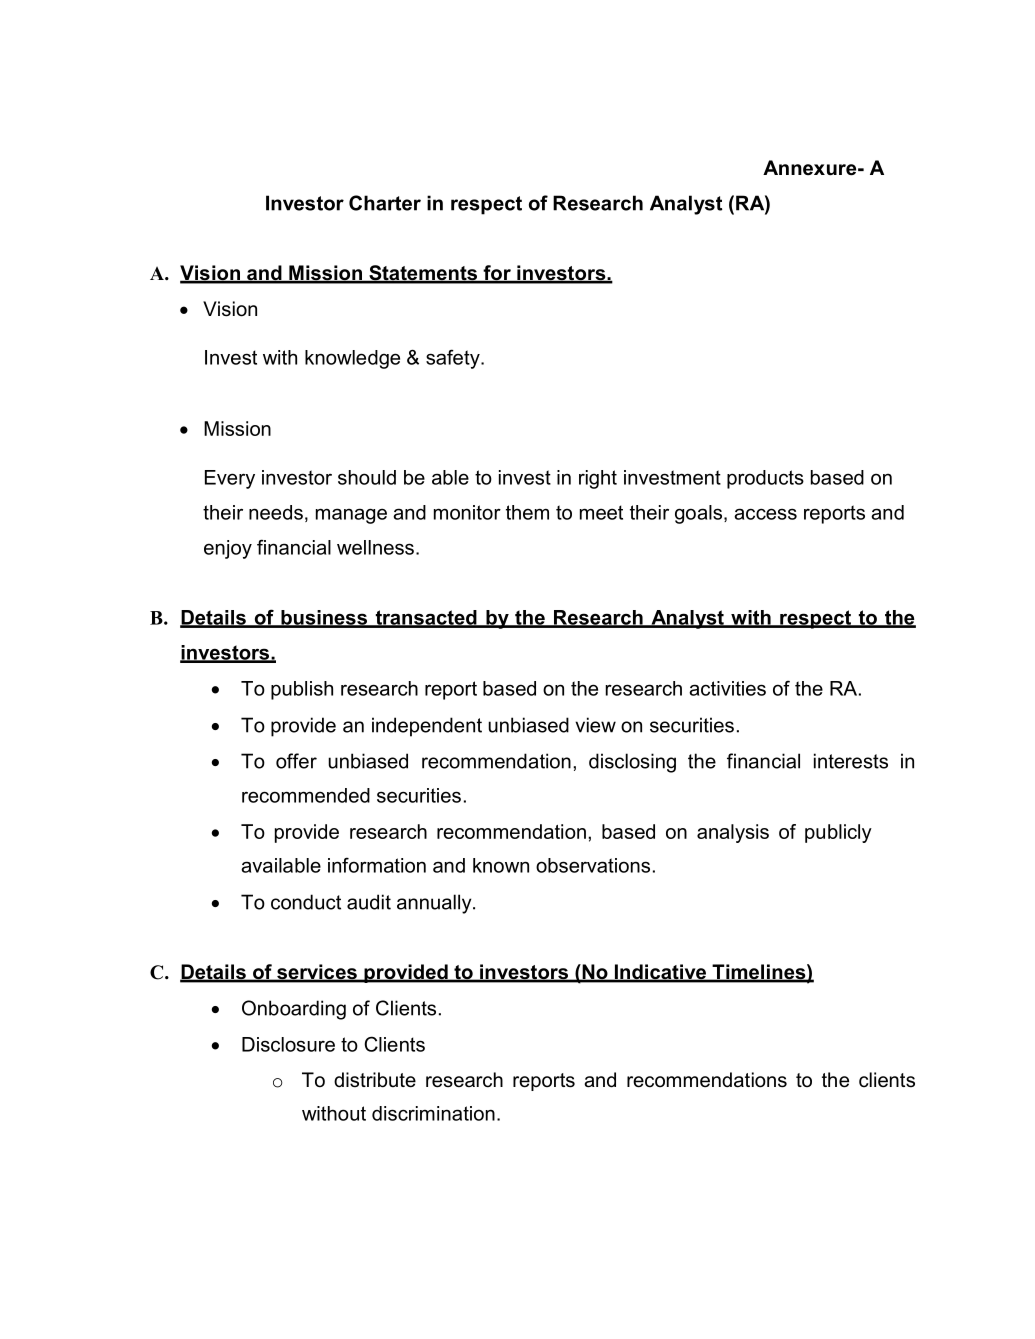 Image resolution: width=1035 pixels, height=1339 pixels. What do you see at coordinates (765, 514) in the image?
I see `access` at bounding box center [765, 514].
